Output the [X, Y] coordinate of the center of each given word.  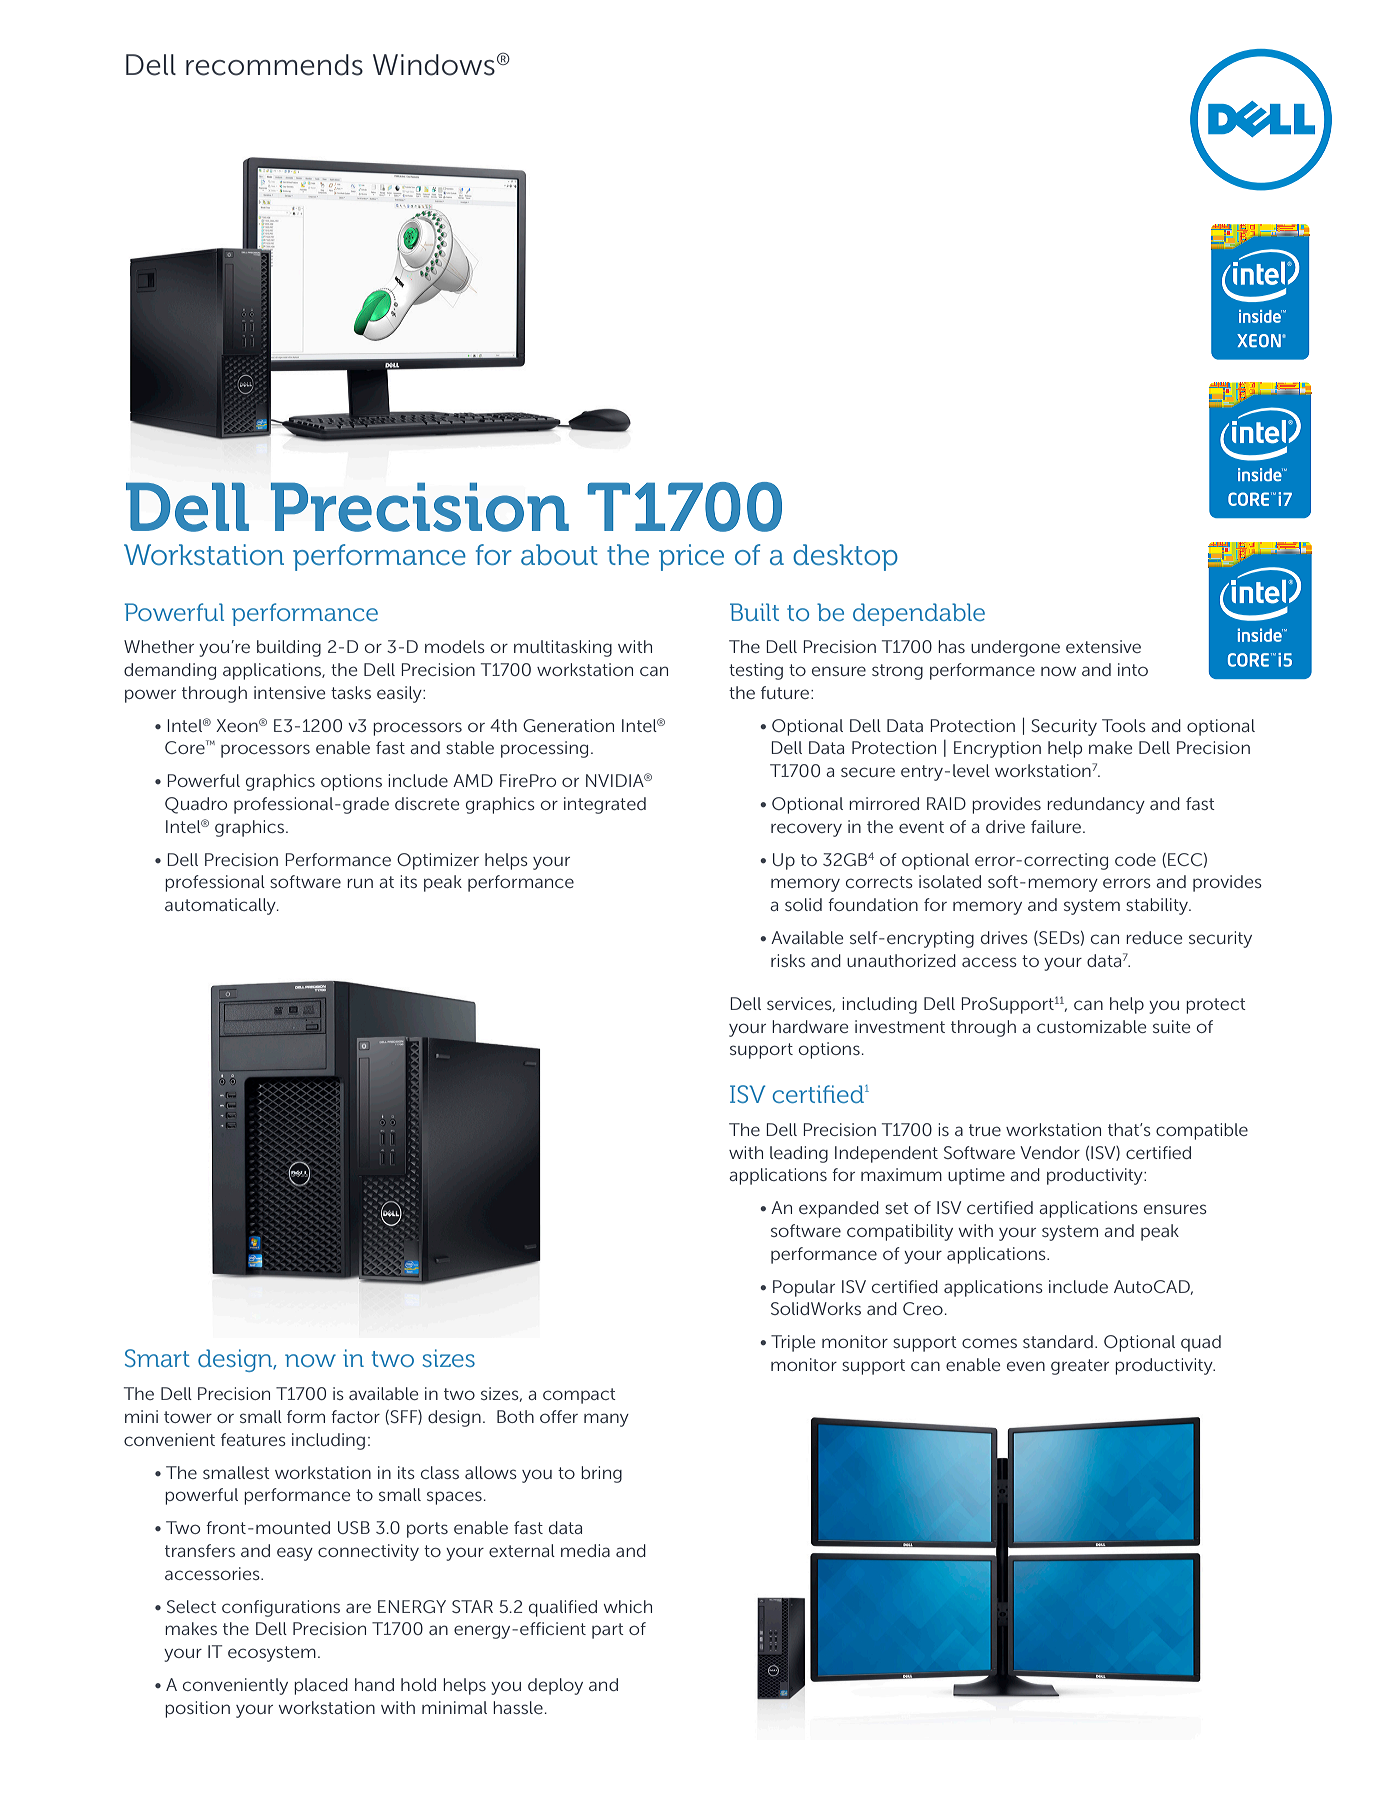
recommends [274, 65]
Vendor [1050, 1152]
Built [754, 612]
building [289, 648]
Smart [157, 1358]
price [691, 557]
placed [321, 1686]
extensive [1103, 646]
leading [799, 1154]
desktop [845, 557]
